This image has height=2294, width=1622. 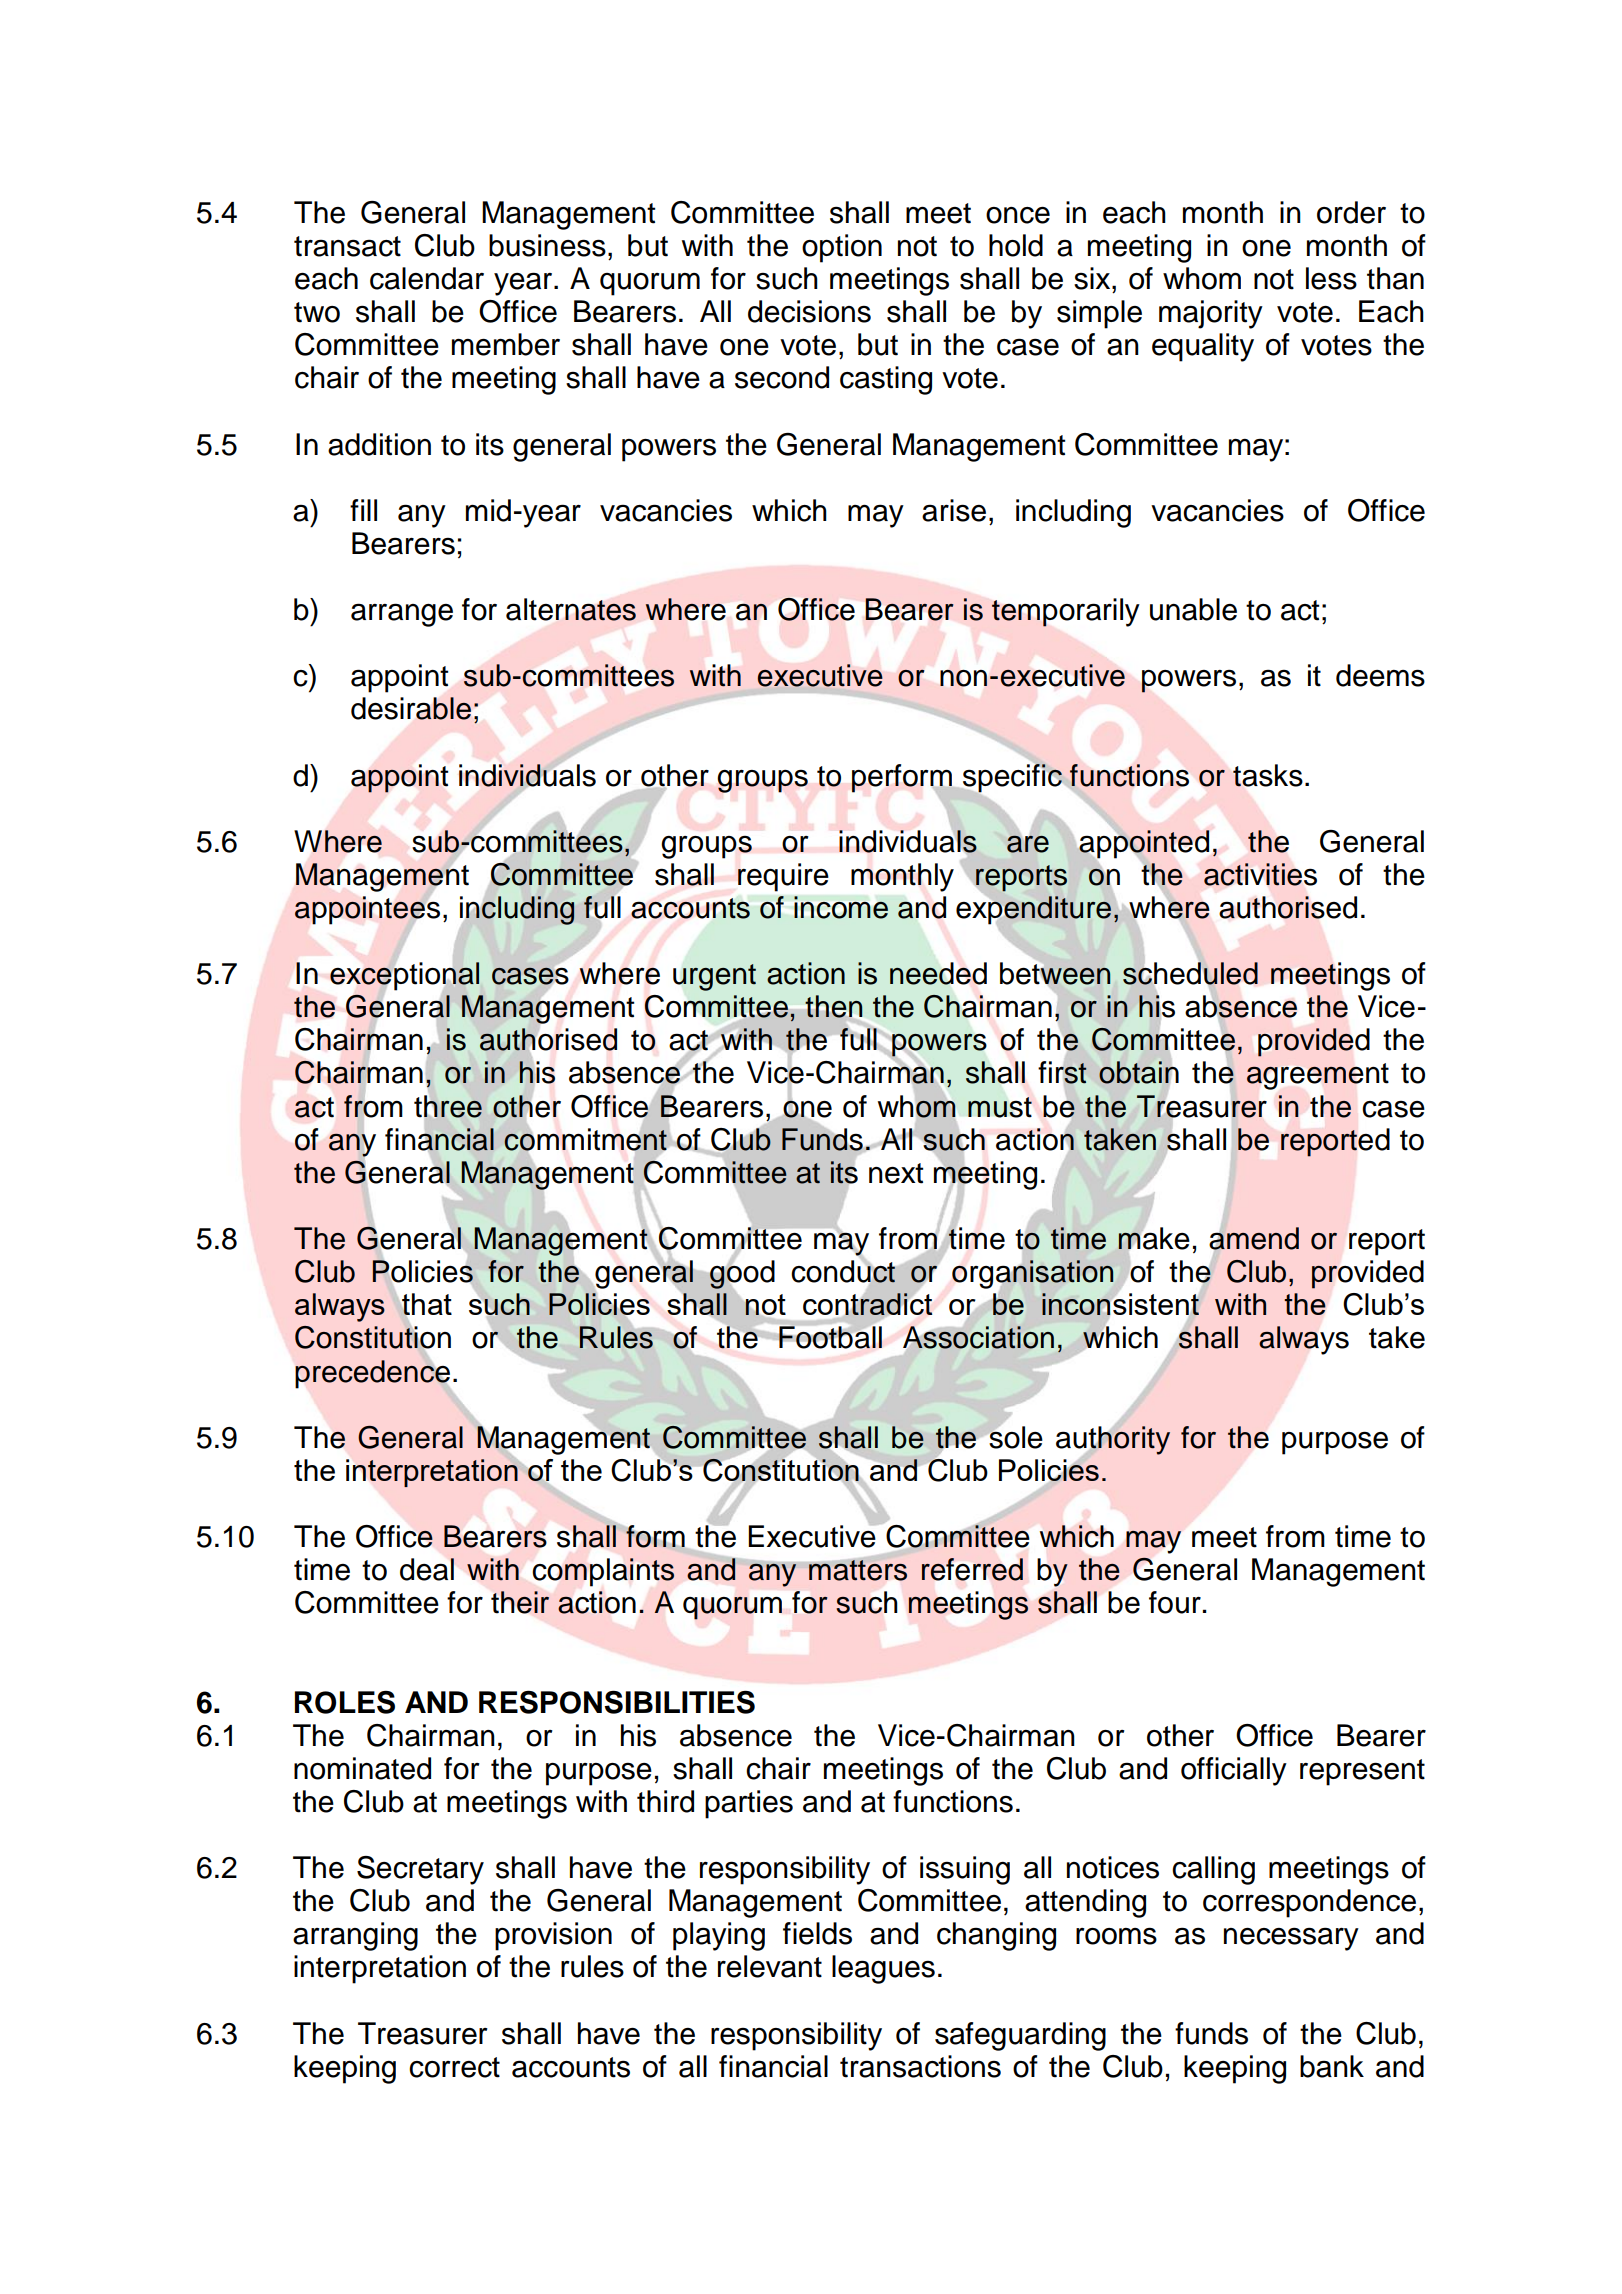 I want to click on Football, so click(x=830, y=1337).
